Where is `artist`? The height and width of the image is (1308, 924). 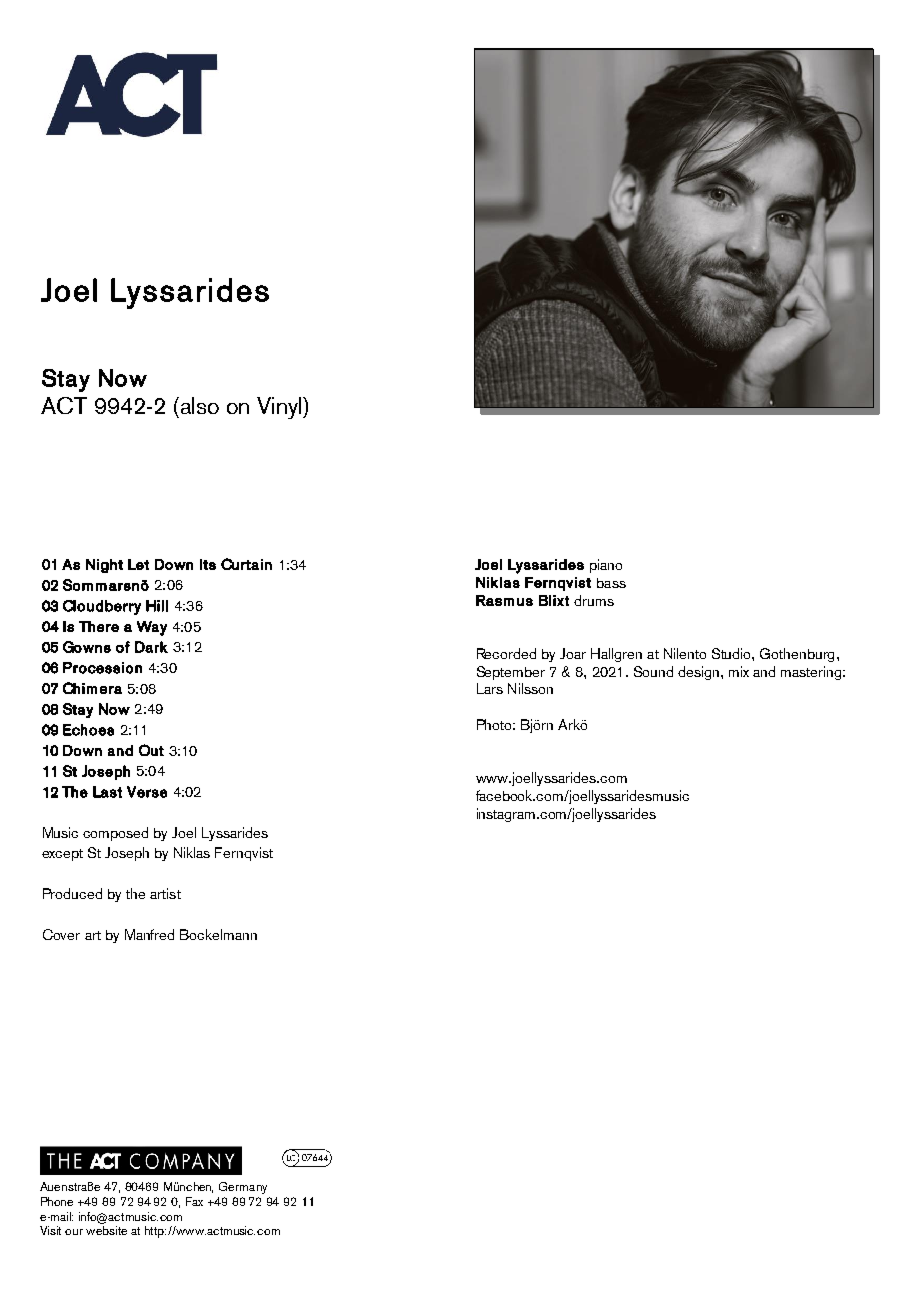
artist is located at coordinates (165, 893).
